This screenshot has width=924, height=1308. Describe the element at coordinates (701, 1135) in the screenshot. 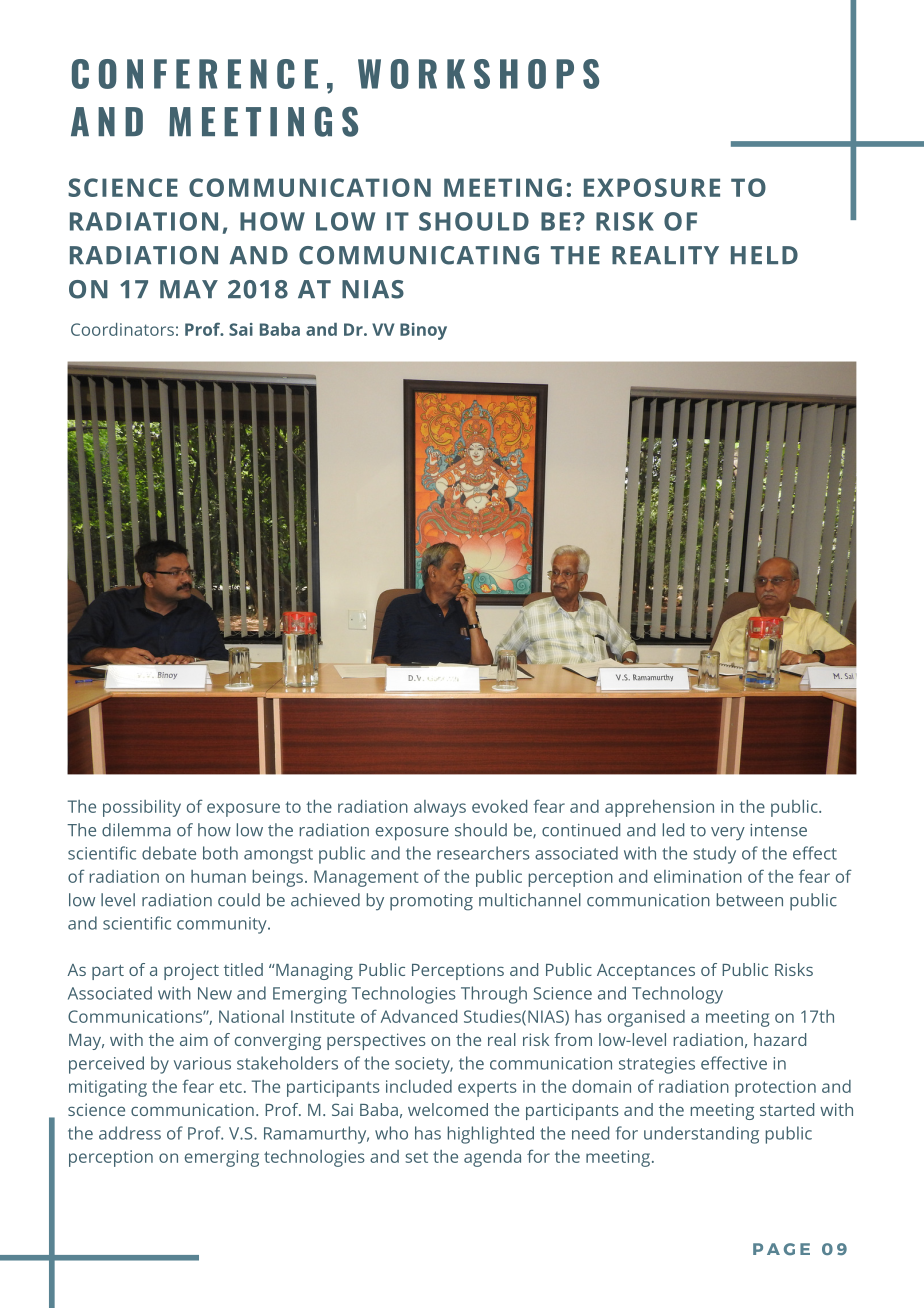

I see `understanding` at that location.
